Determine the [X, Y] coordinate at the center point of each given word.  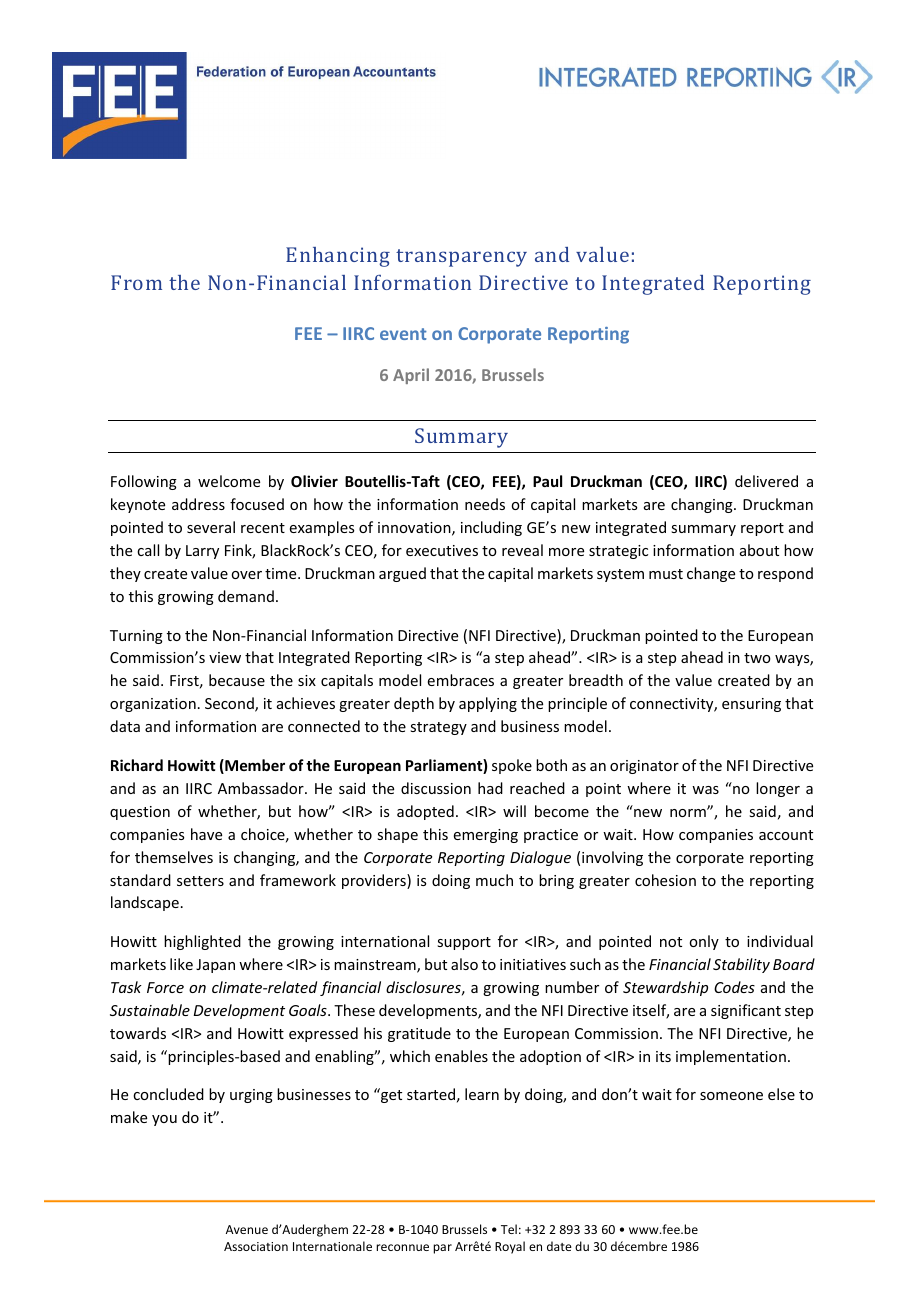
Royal [510, 1247]
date [559, 1246]
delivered [766, 481]
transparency [461, 258]
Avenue [247, 1229]
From [136, 282]
